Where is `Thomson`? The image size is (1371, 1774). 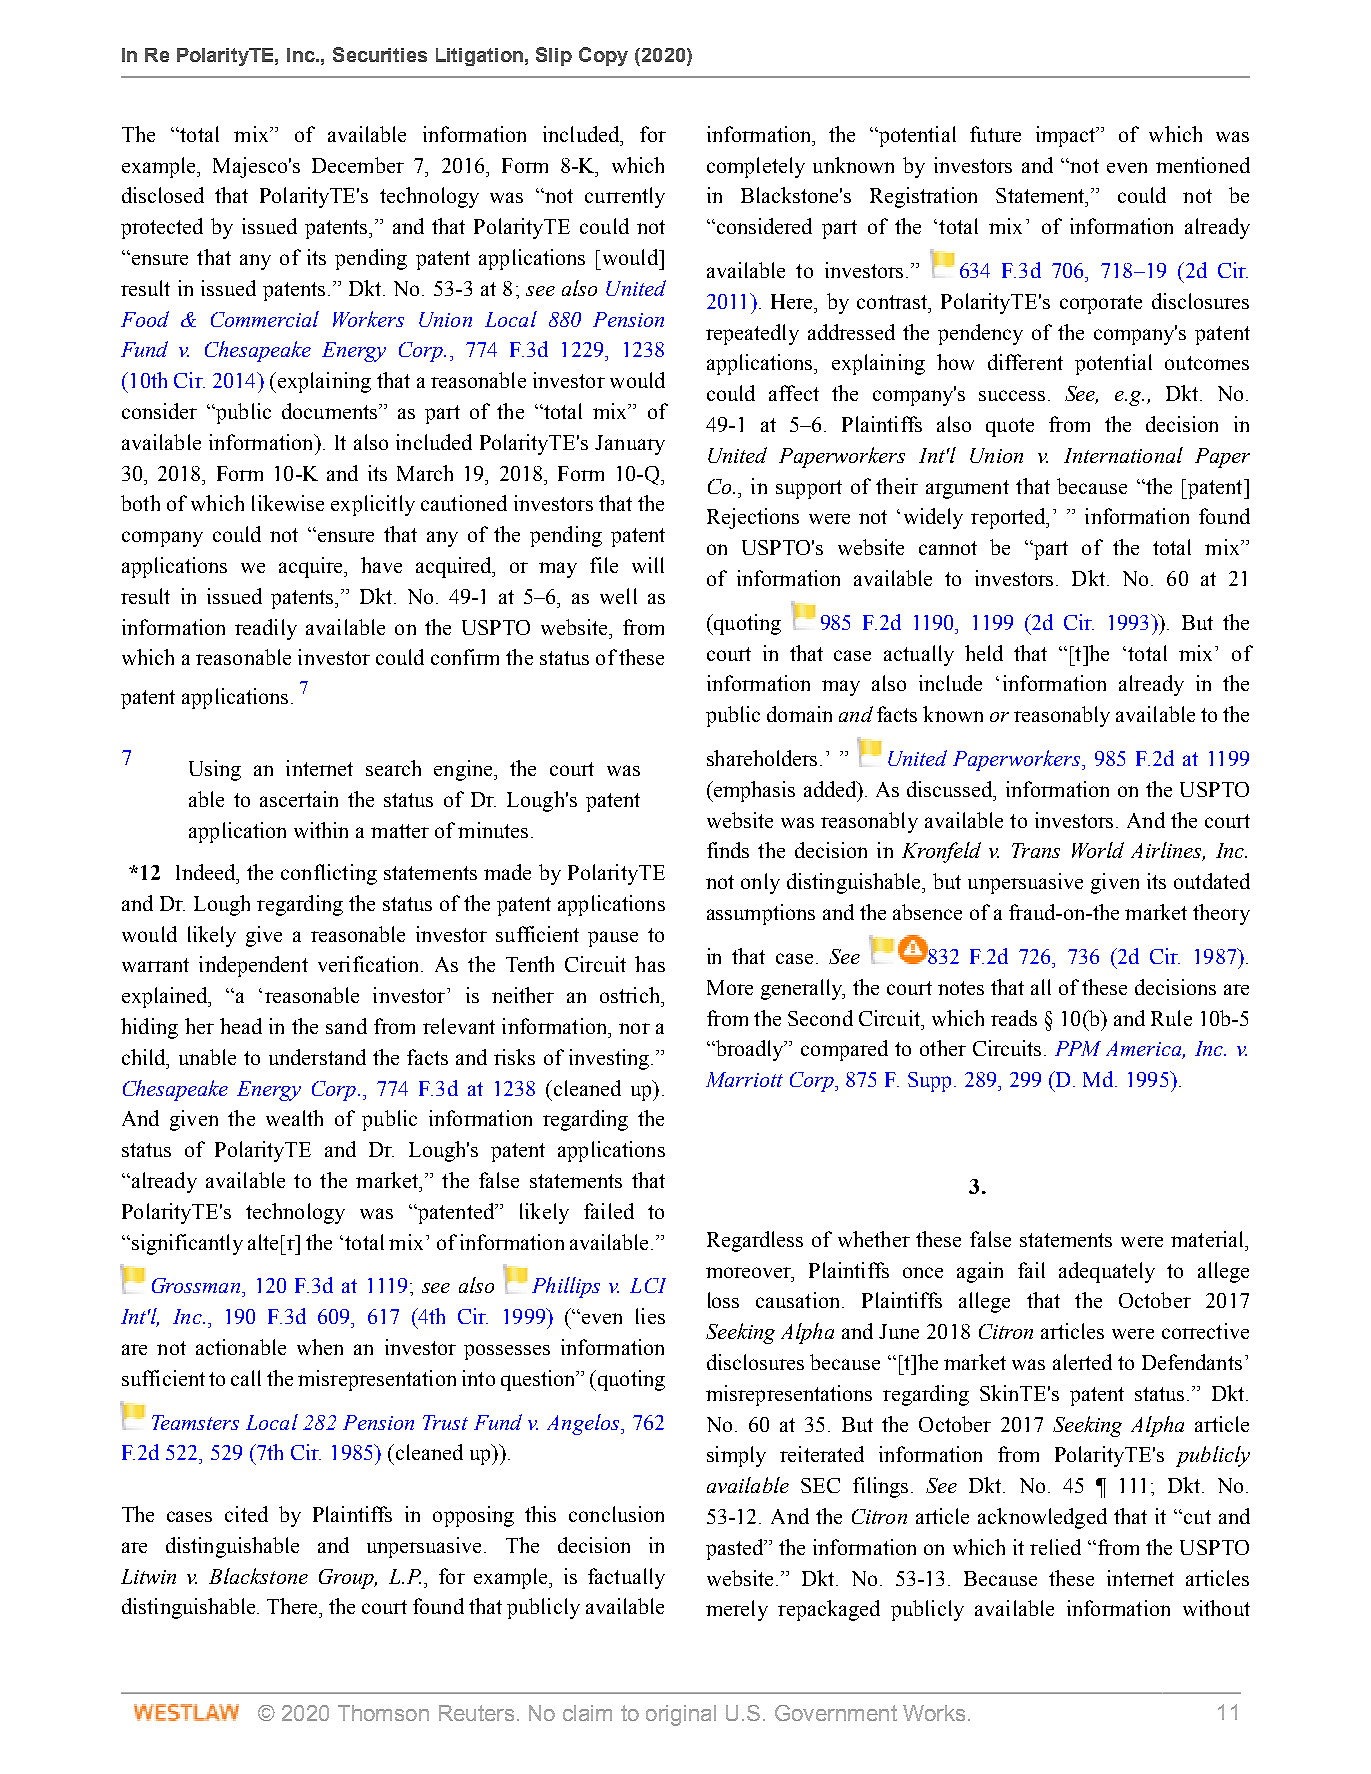 Thomson is located at coordinates (383, 1713).
